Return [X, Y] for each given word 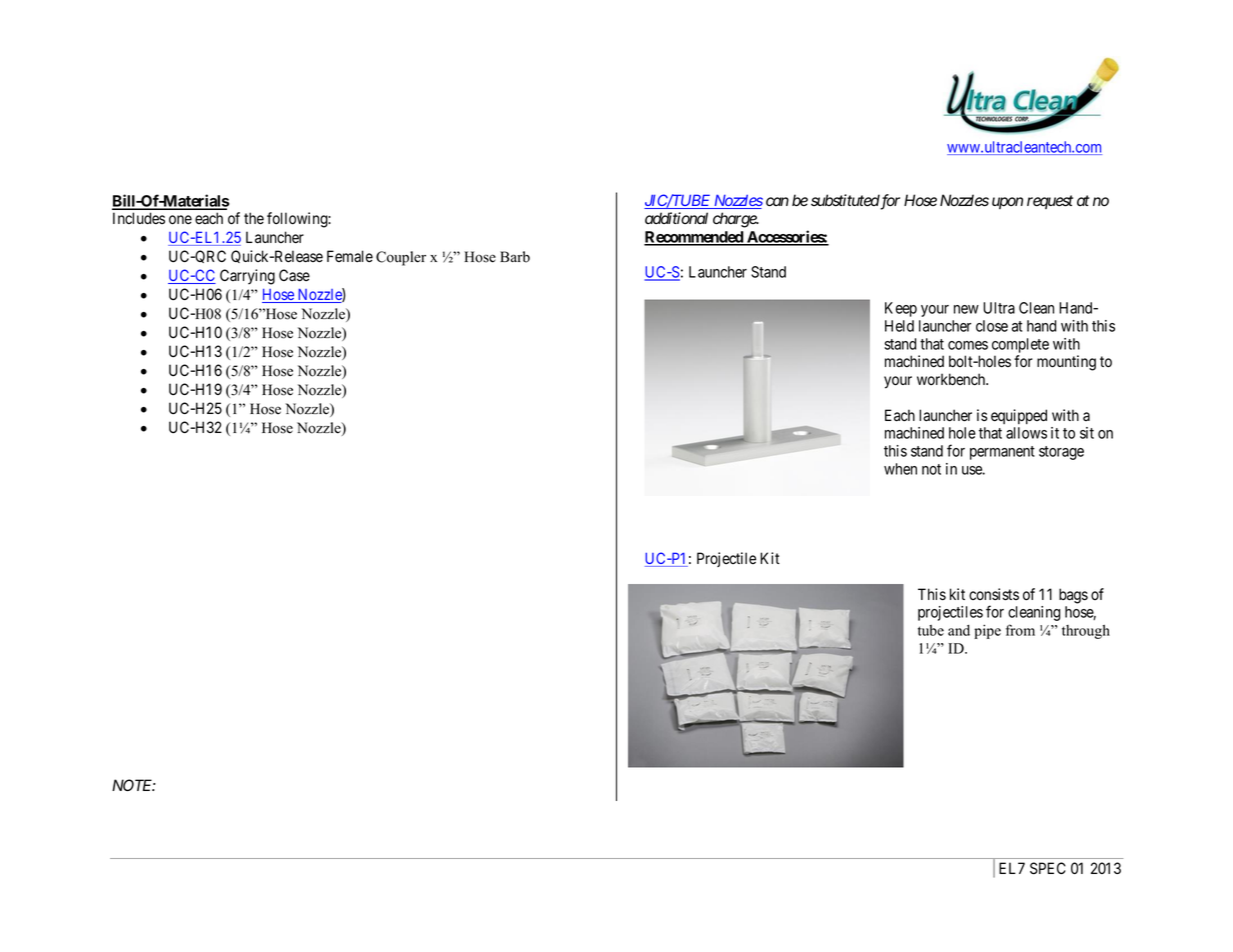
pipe [987, 631]
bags [1073, 596]
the [254, 218]
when [900, 469]
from [1020, 630]
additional [676, 218]
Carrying [247, 277]
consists [994, 594]
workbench [952, 379]
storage [1061, 453]
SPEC [1048, 868]
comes [968, 345]
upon [1007, 203]
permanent [1002, 453]
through [1086, 632]
